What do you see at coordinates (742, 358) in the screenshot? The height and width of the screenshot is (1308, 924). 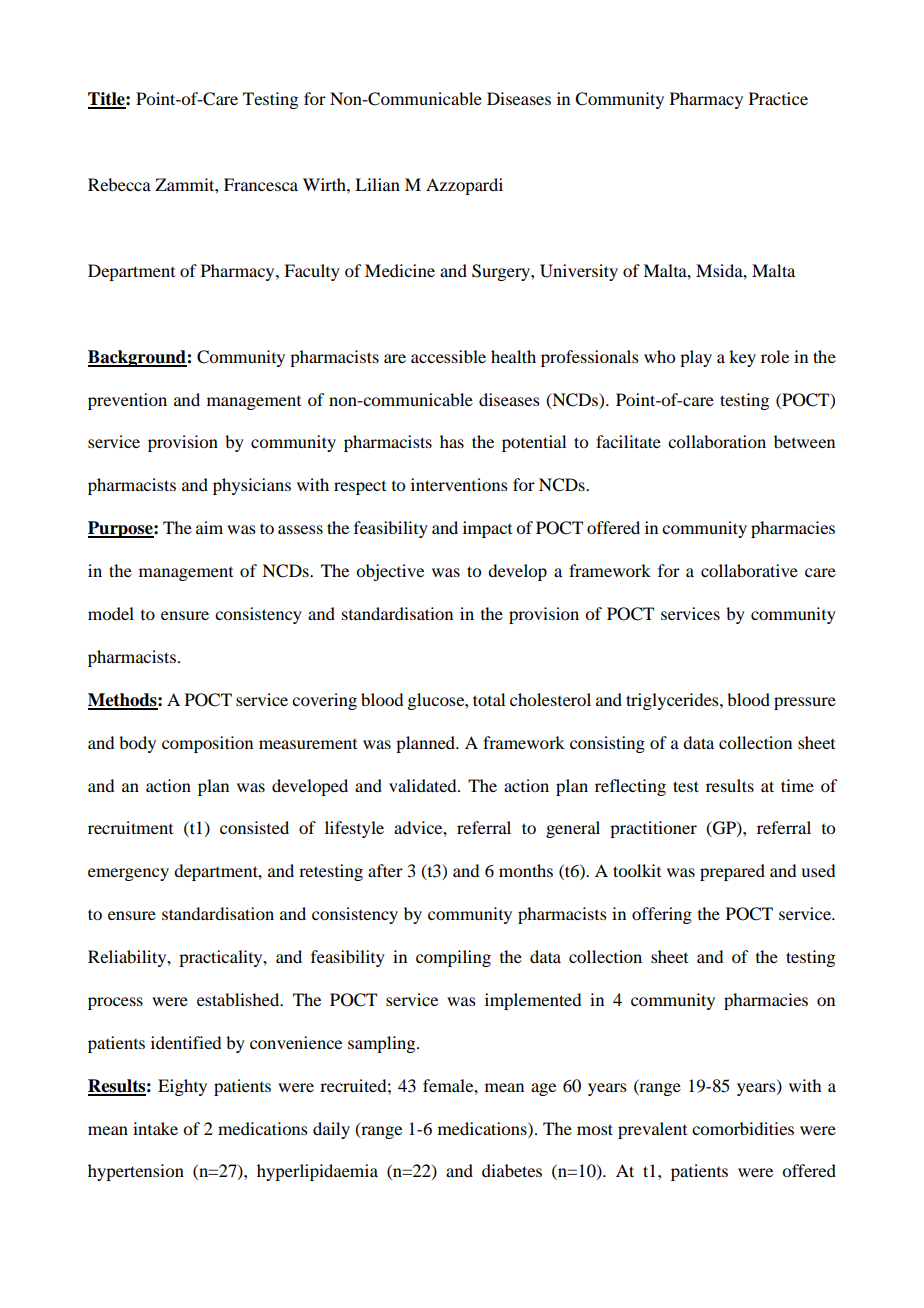 I see `key` at bounding box center [742, 358].
